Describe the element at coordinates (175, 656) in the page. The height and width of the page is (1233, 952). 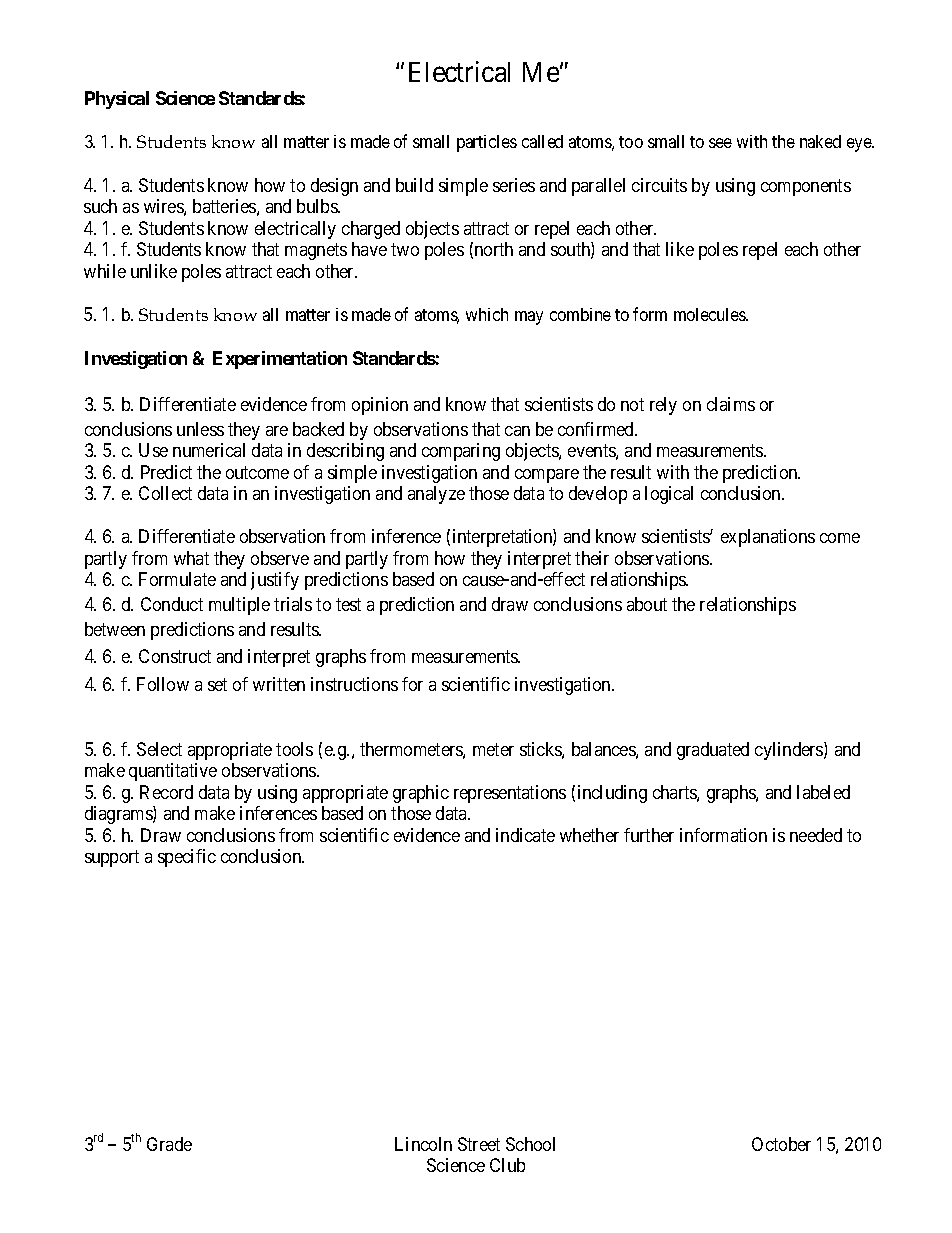
I see `Construct` at that location.
